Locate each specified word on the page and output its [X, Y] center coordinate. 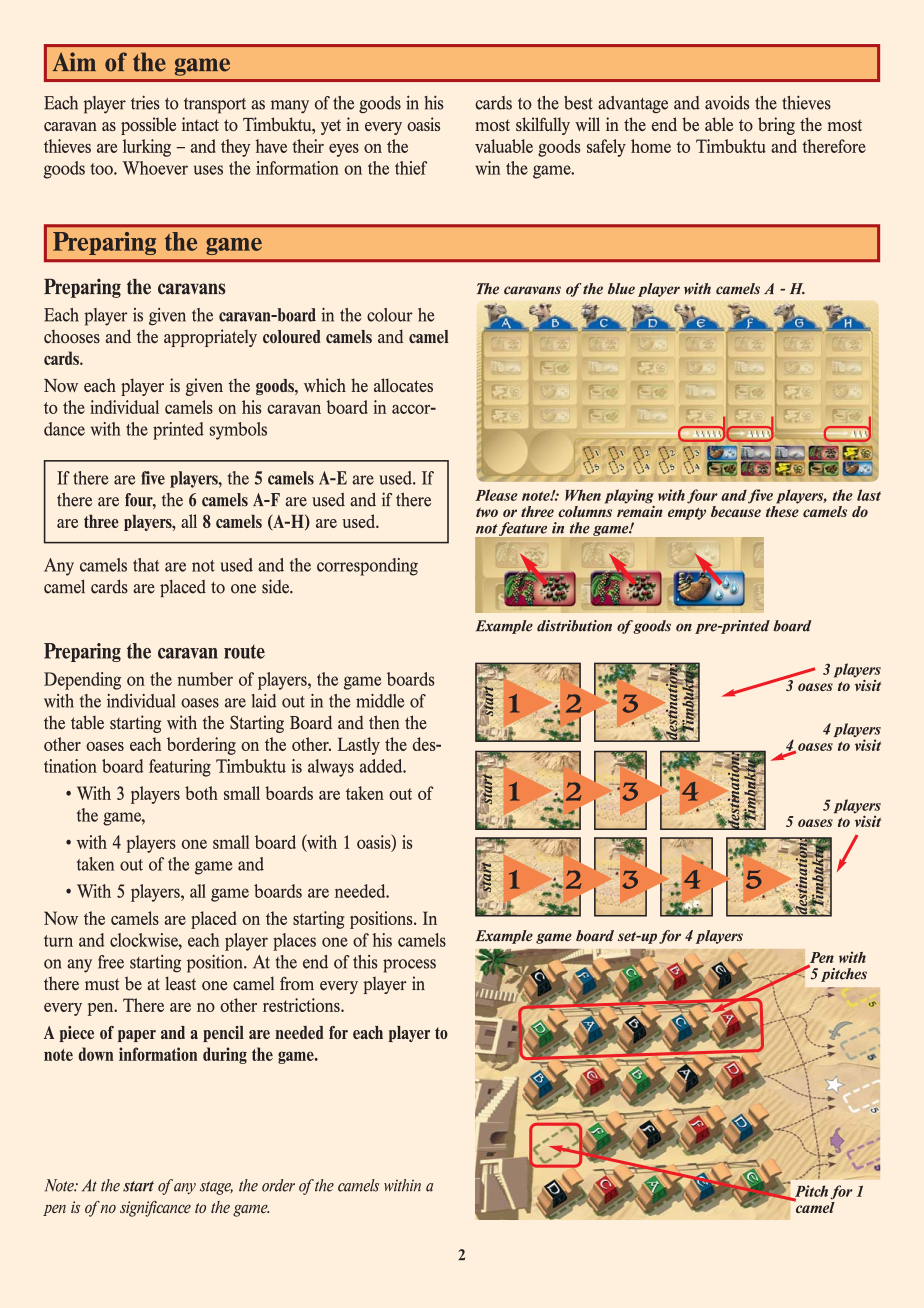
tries [145, 102]
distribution [574, 626]
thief [411, 168]
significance [155, 1209]
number [205, 679]
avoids [727, 103]
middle [380, 701]
